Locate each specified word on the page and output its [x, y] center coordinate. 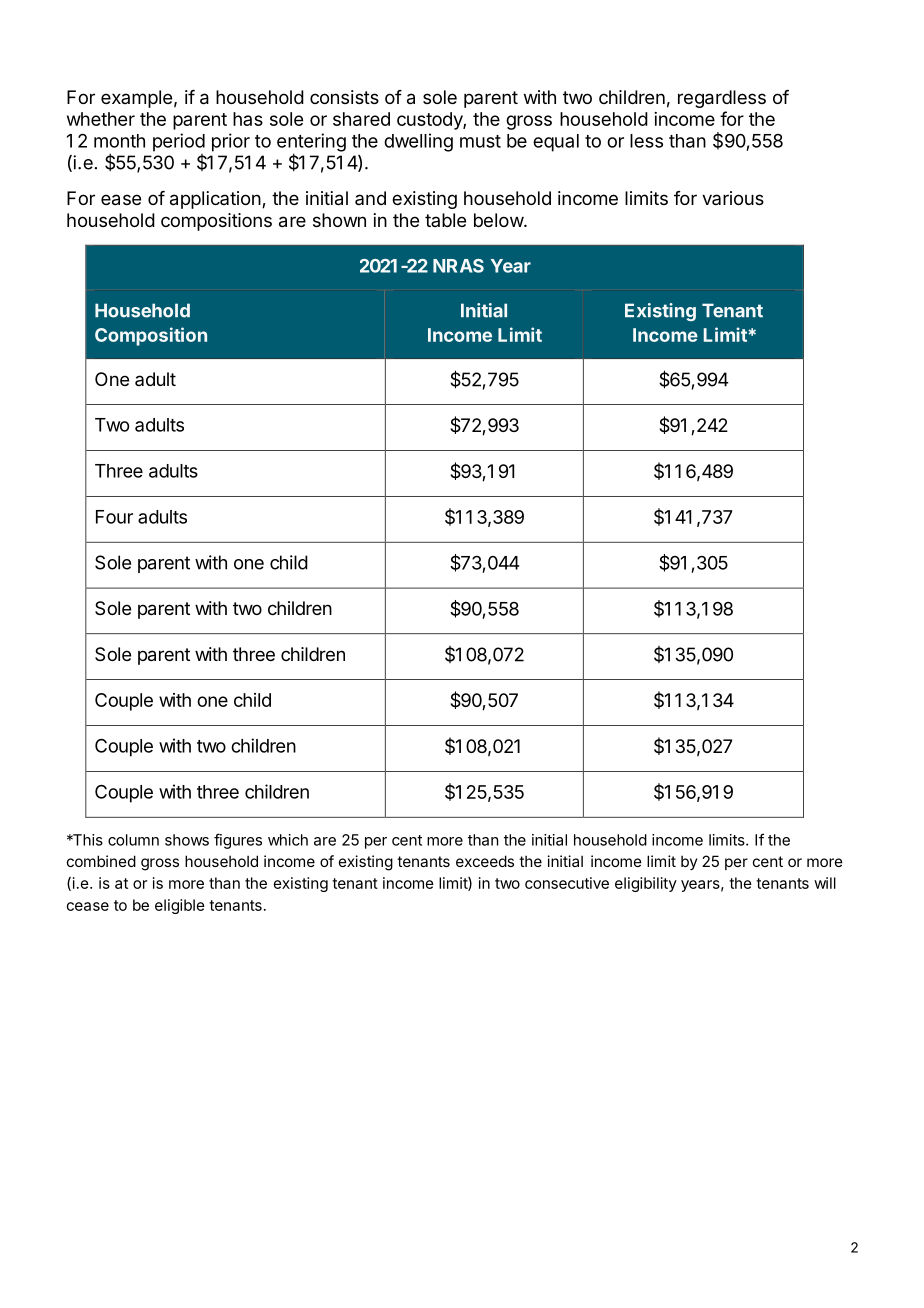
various [733, 198]
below [499, 220]
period [179, 142]
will [825, 883]
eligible [180, 906]
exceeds [485, 861]
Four [114, 517]
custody [430, 121]
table [445, 220]
